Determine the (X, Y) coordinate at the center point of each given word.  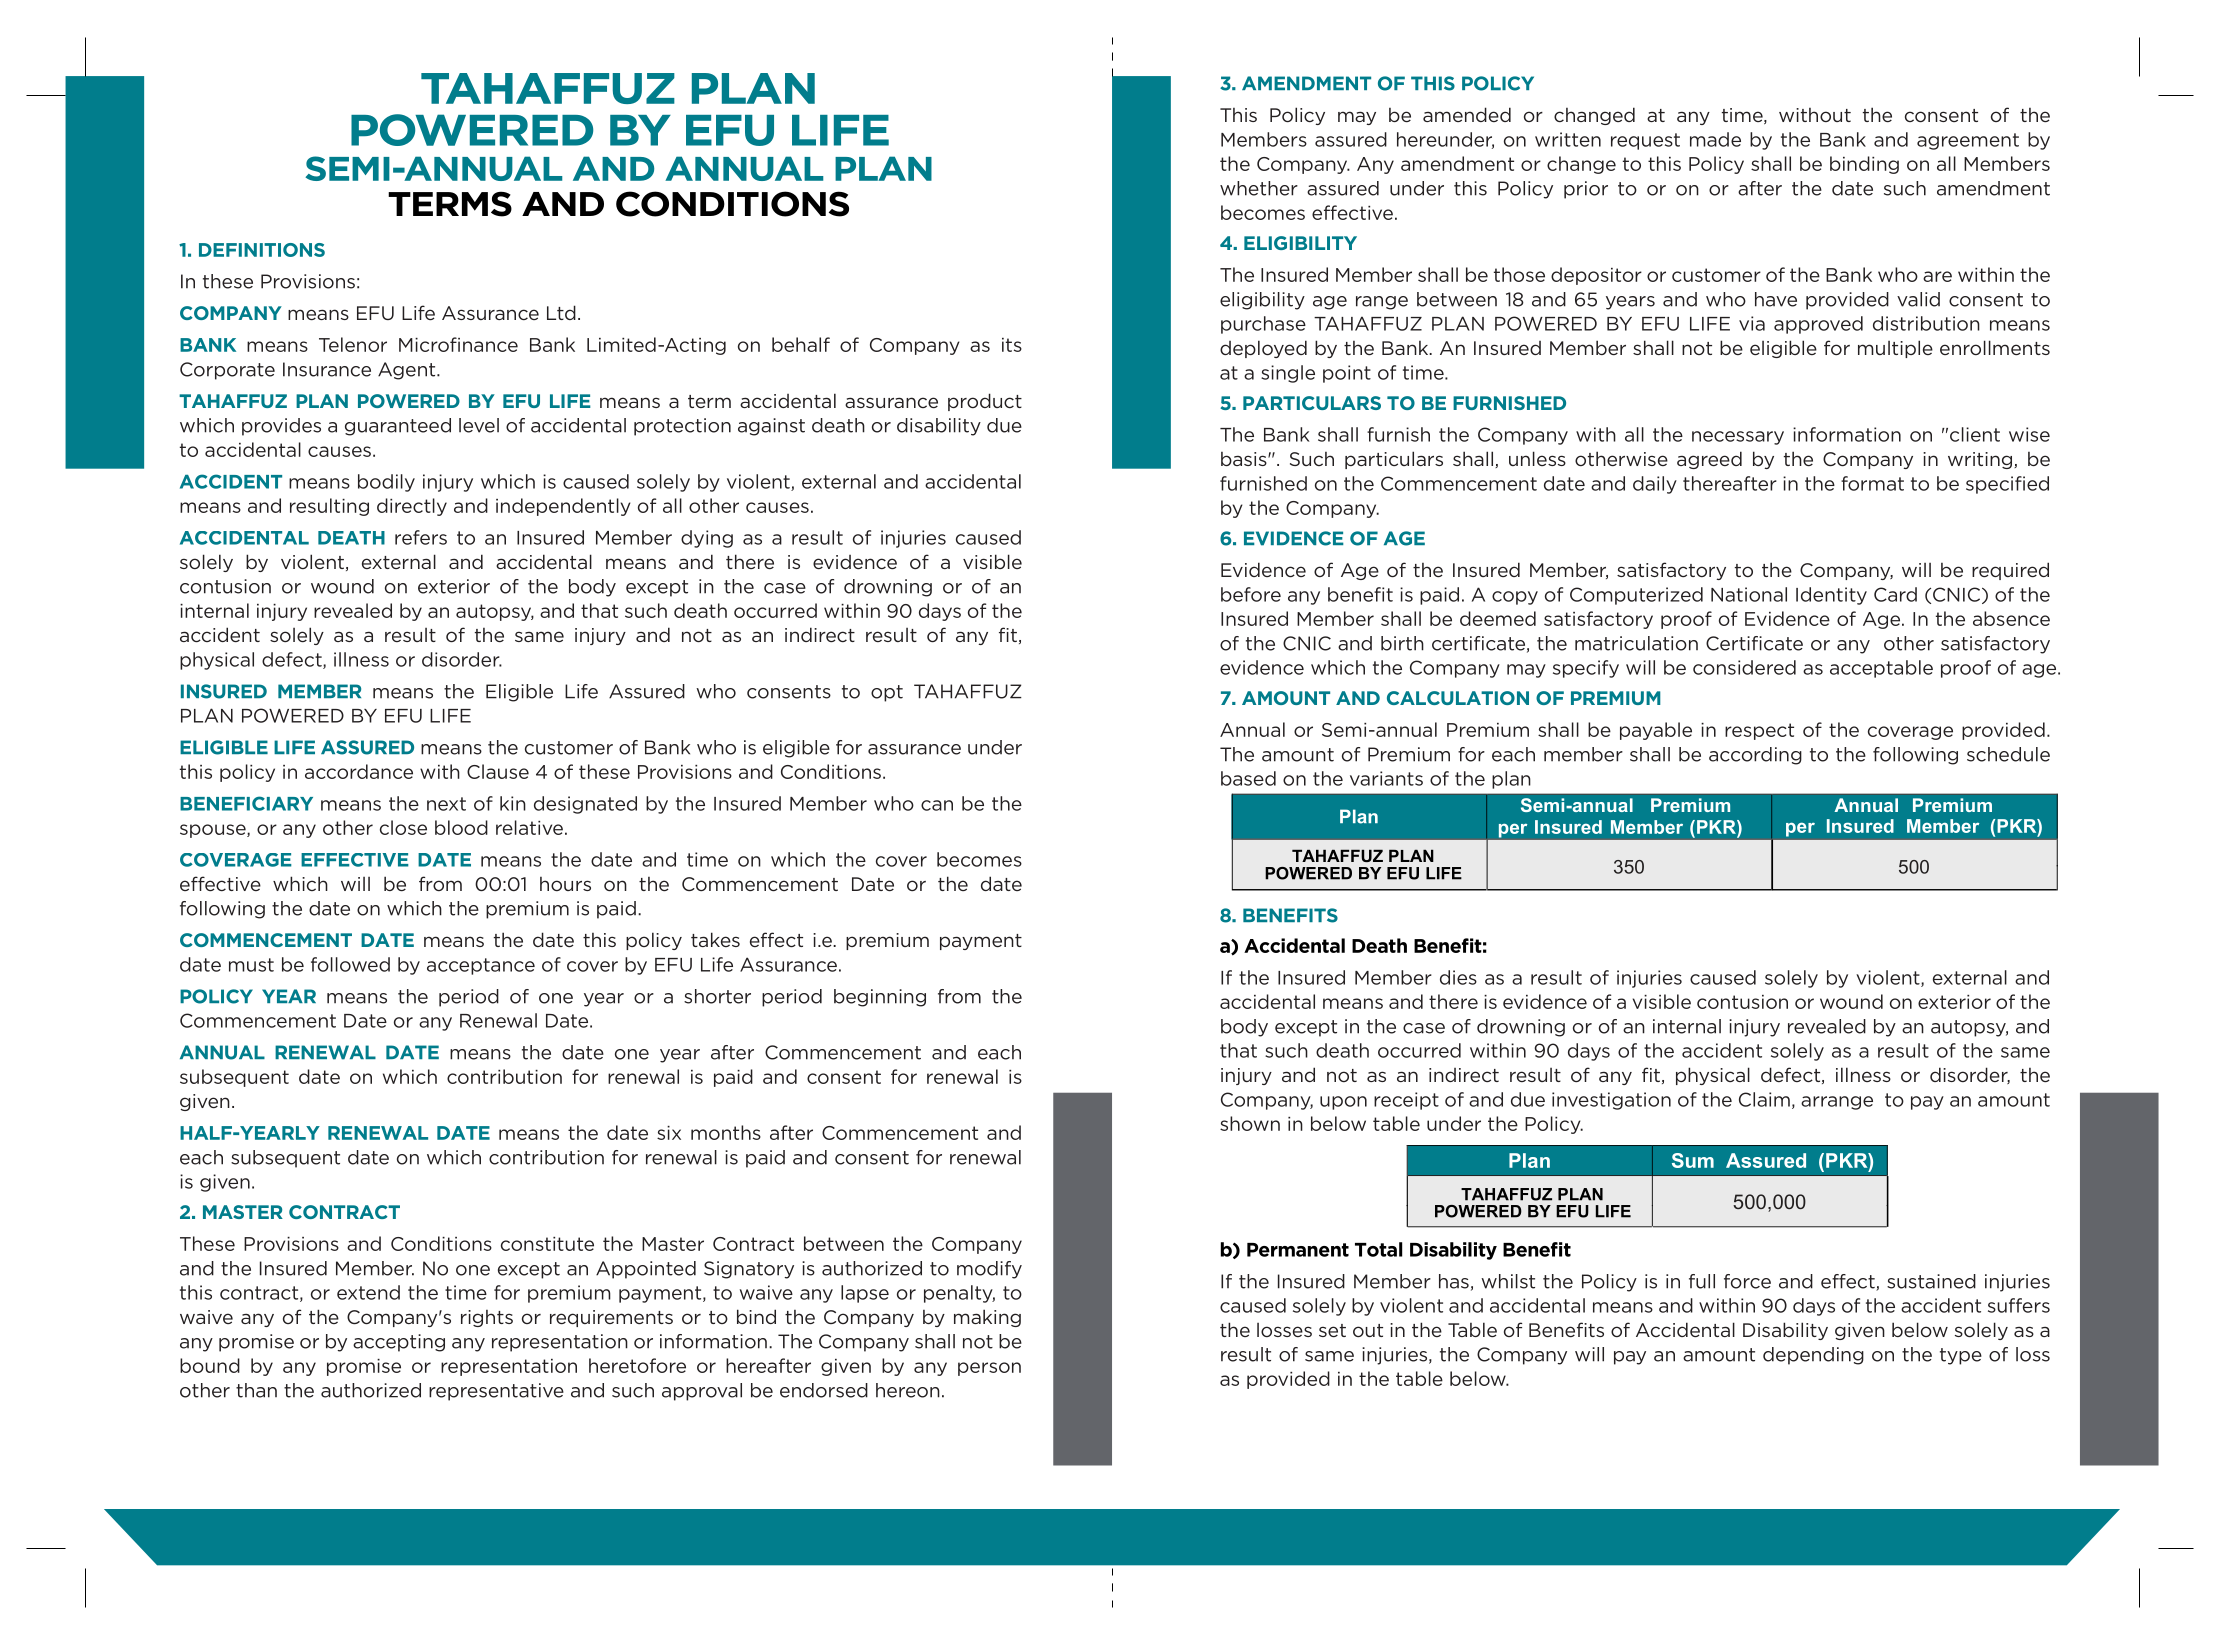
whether (1259, 188)
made (1715, 139)
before (1251, 594)
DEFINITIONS (262, 250)
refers (421, 537)
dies (1458, 977)
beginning (880, 998)
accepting (399, 1343)
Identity (1831, 596)
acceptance (481, 966)
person (989, 1369)
